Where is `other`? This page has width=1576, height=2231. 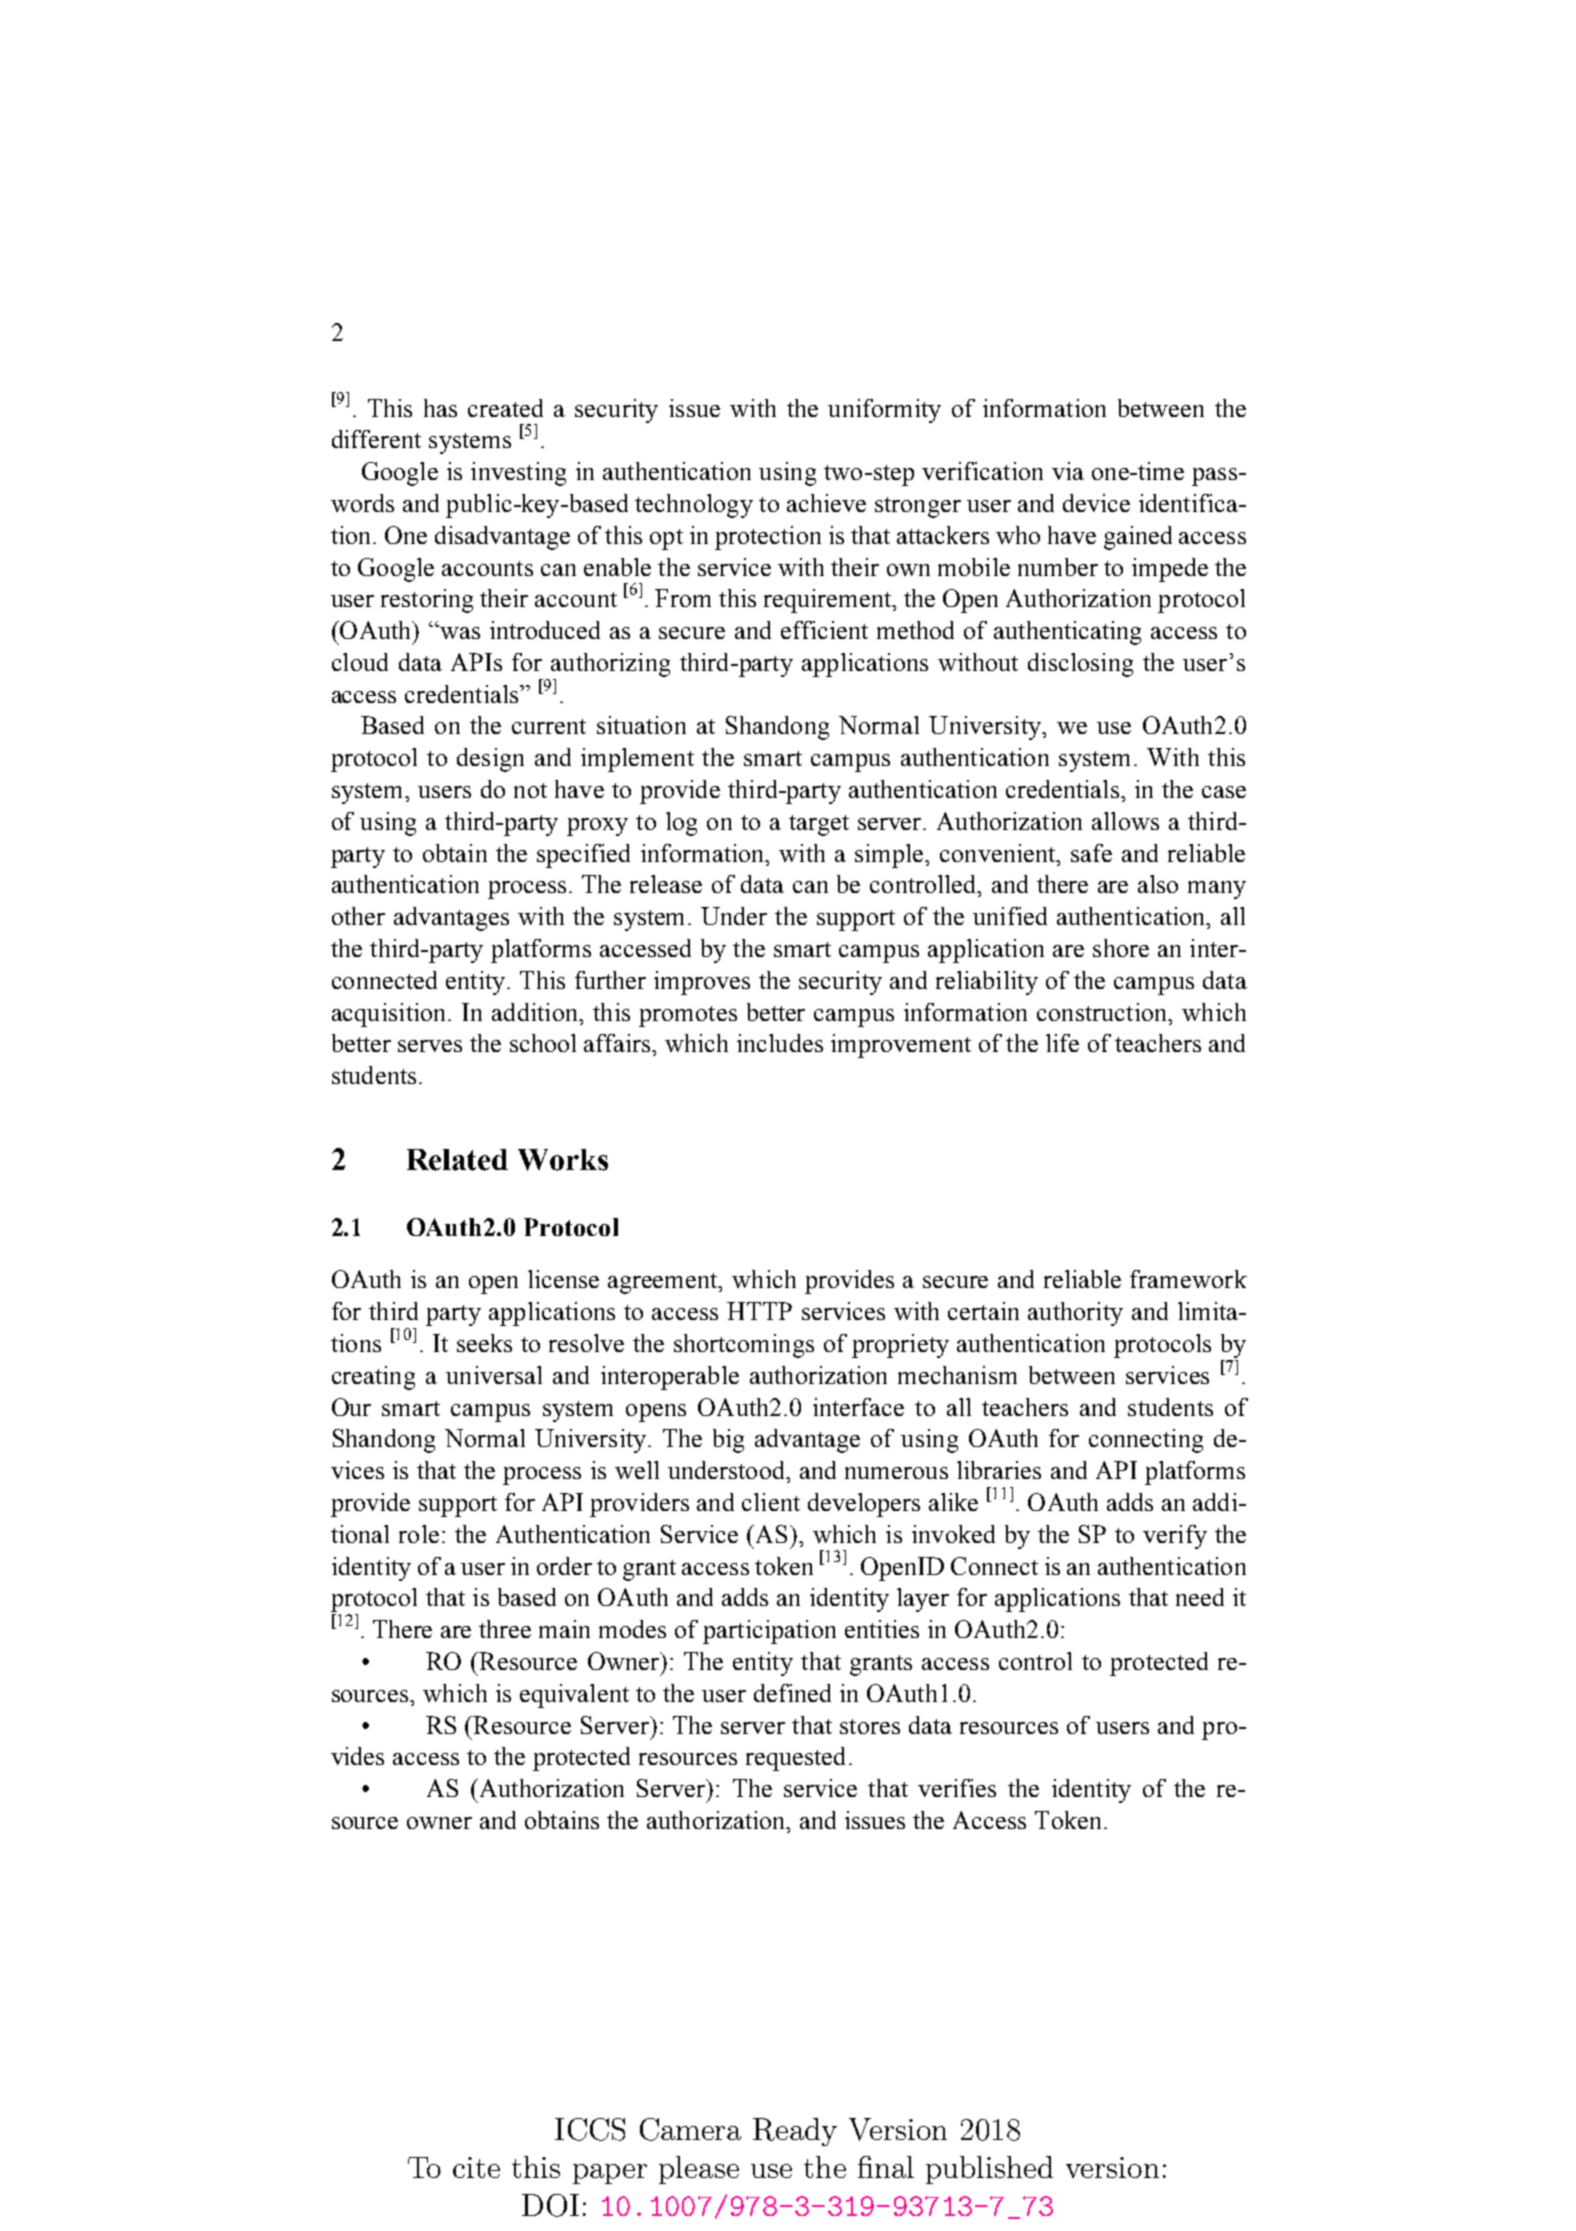
other is located at coordinates (358, 916).
